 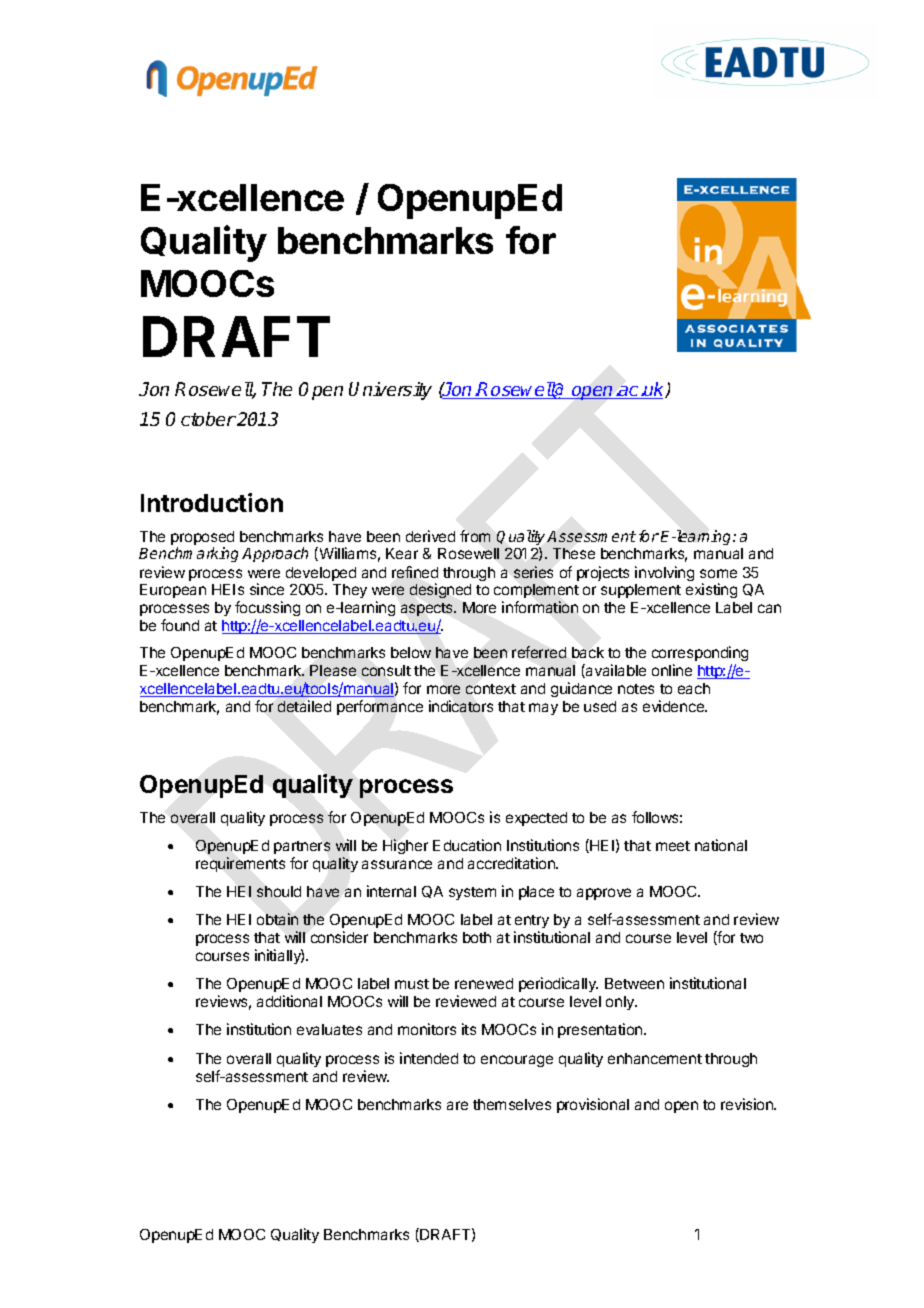 What do you see at coordinates (302, 847) in the screenshot?
I see `partners` at bounding box center [302, 847].
